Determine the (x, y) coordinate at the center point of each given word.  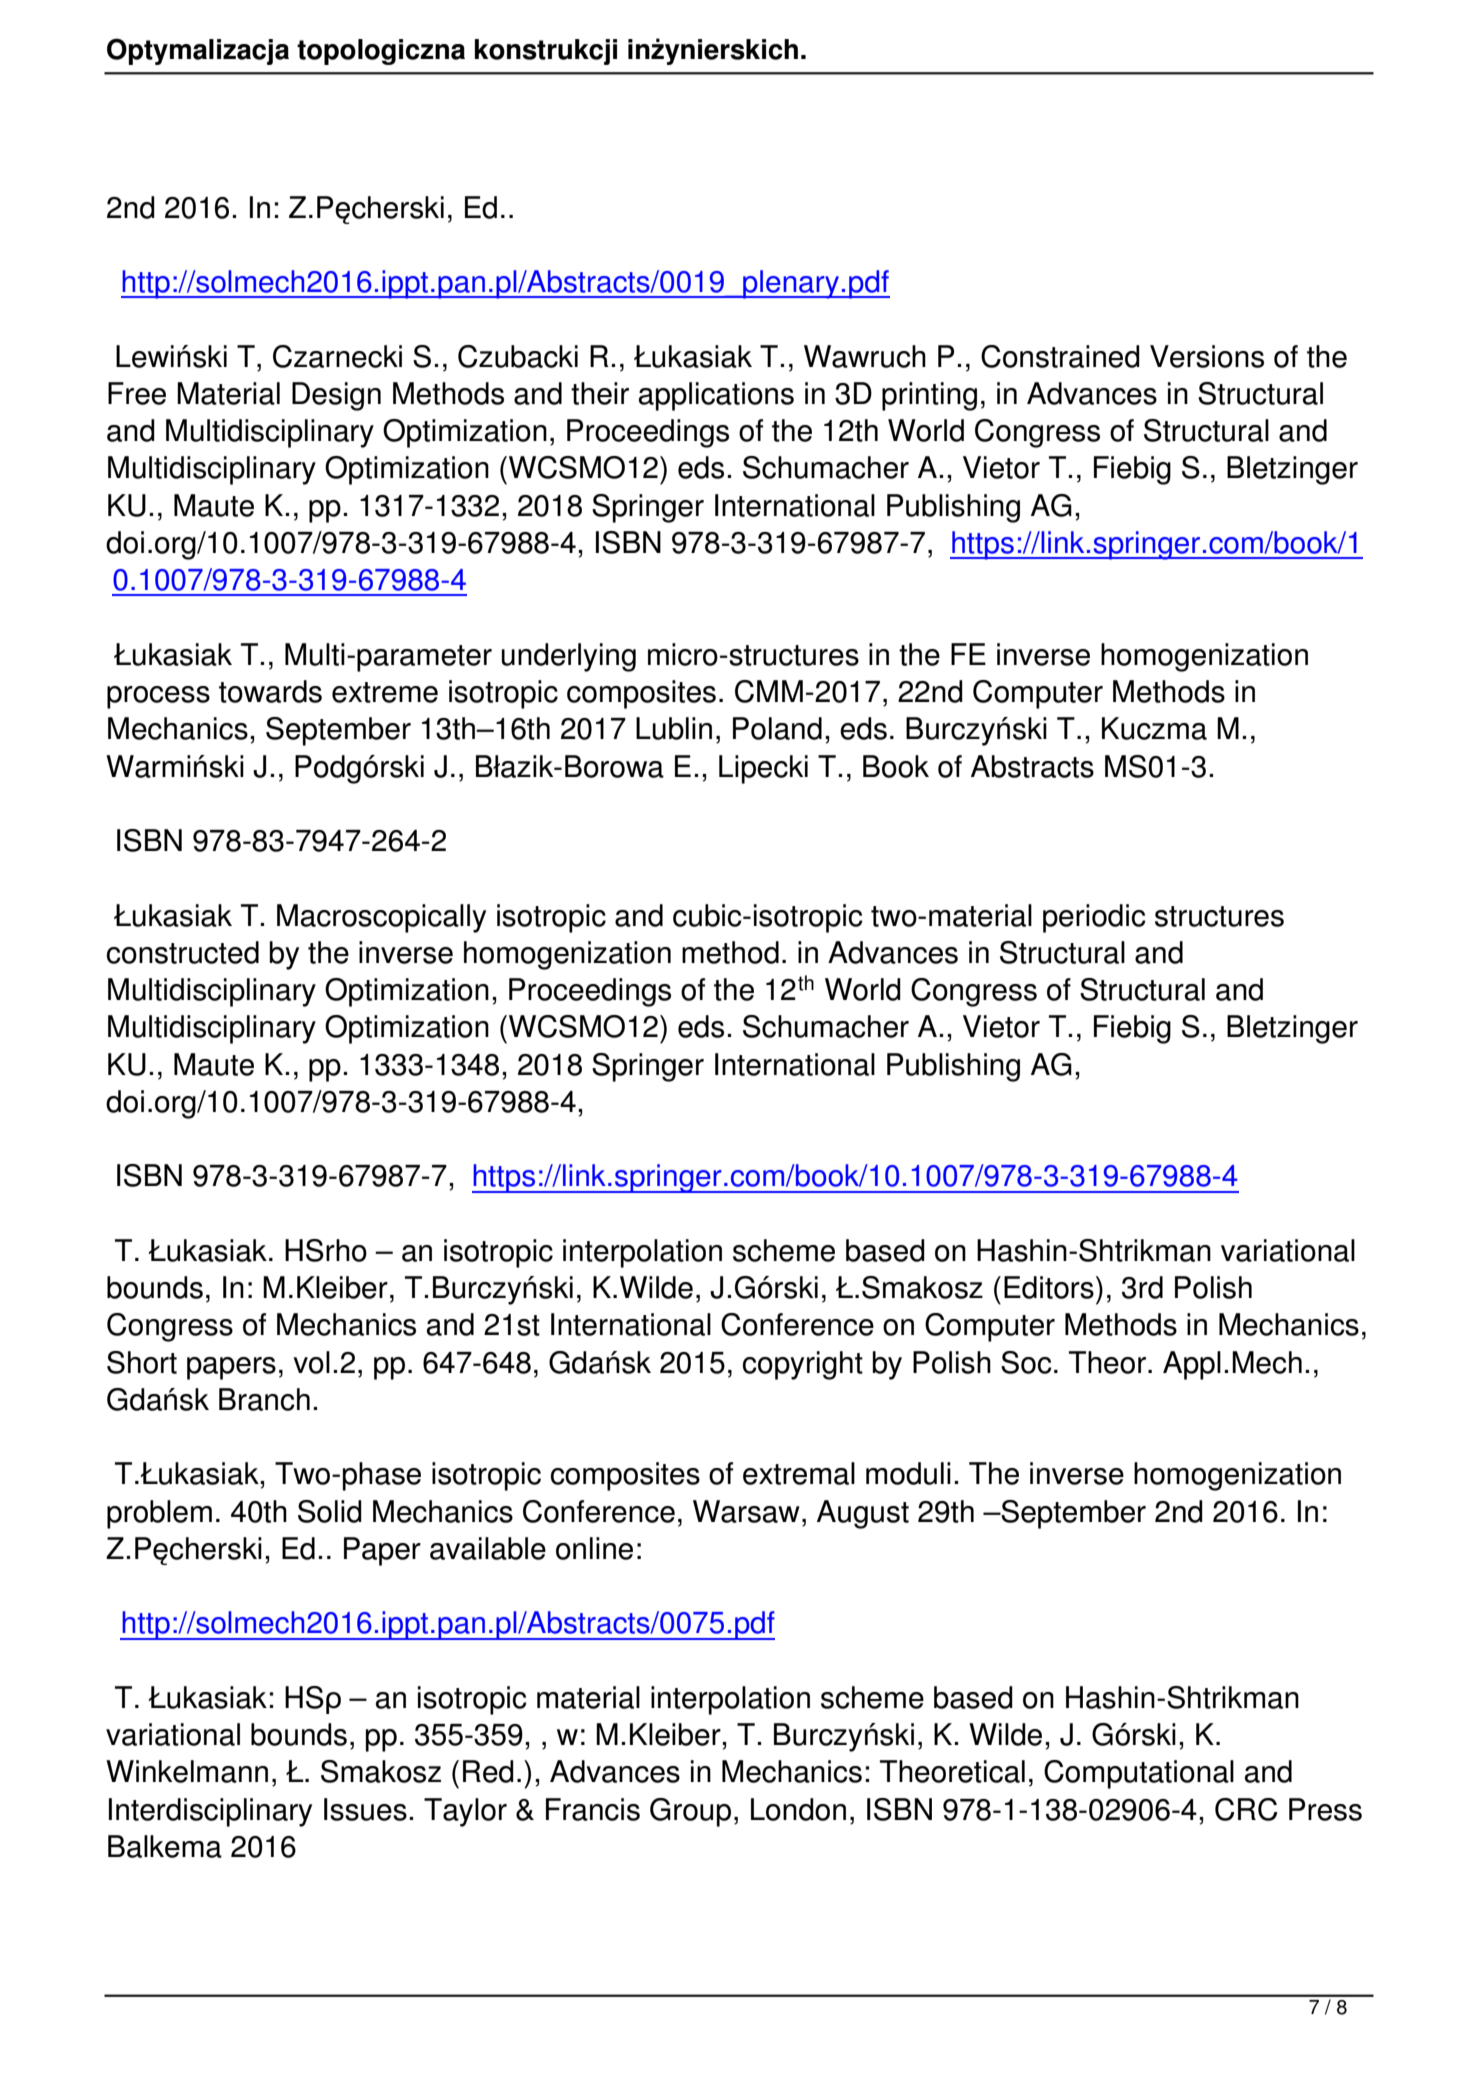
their (600, 393)
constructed (182, 952)
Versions (1207, 356)
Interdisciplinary (210, 1812)
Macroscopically (381, 918)
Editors (1049, 1287)
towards (270, 691)
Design (336, 396)
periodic (1094, 918)
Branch (264, 1399)
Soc (1026, 1362)
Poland (777, 728)
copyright (802, 1365)
